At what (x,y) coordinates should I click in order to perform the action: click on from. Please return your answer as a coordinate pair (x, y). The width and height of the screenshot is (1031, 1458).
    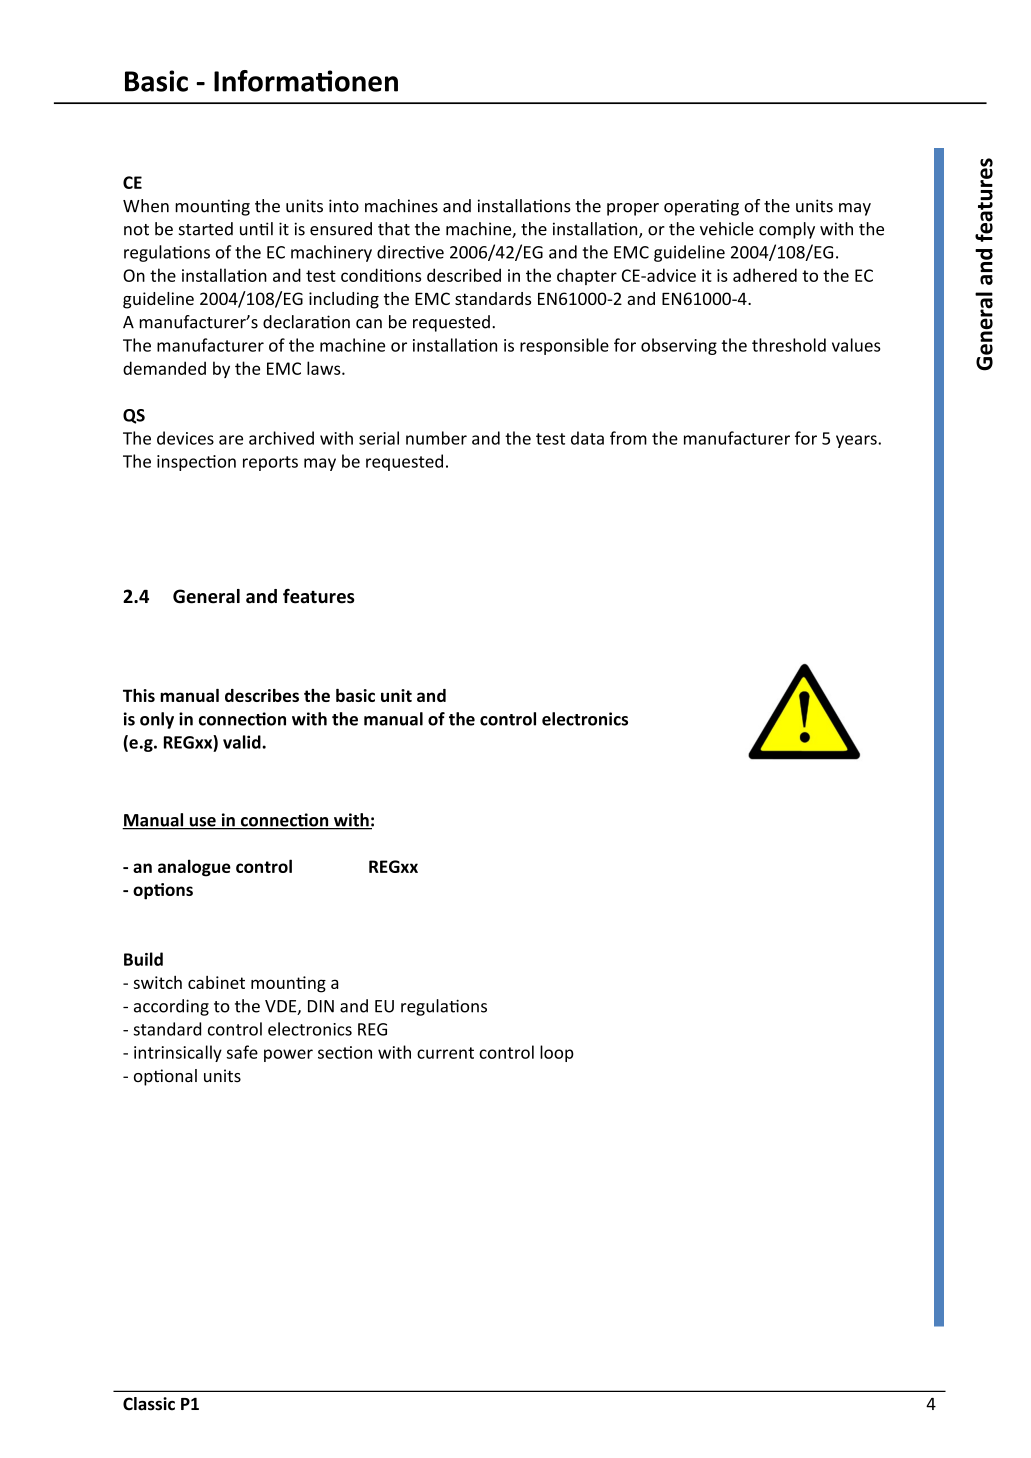
    Looking at the image, I should click on (628, 438).
